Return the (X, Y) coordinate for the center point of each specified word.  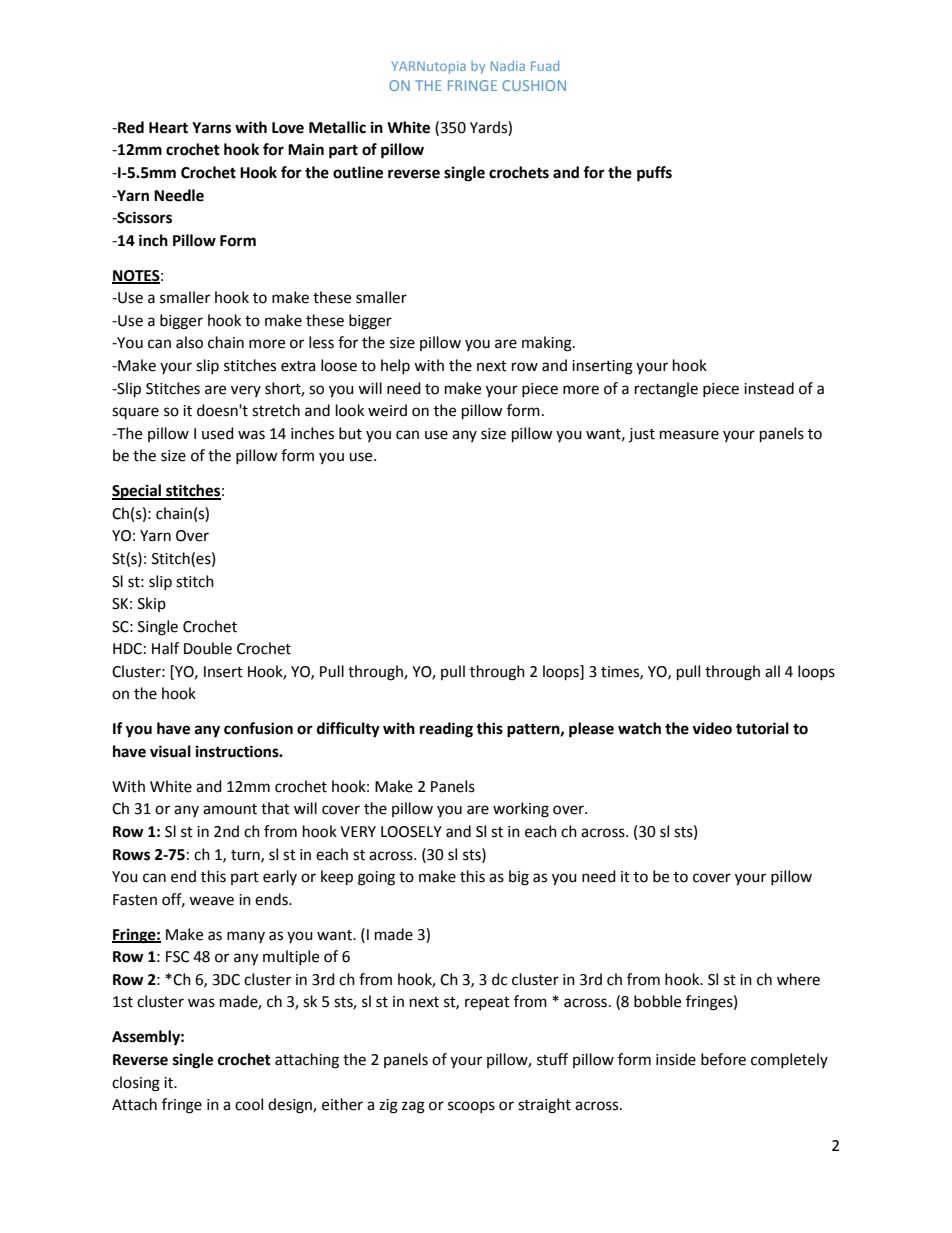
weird (387, 410)
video (712, 728)
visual (170, 751)
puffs (654, 174)
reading (446, 730)
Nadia (508, 66)
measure (689, 435)
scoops (471, 1107)
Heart (168, 128)
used (218, 433)
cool (249, 1104)
